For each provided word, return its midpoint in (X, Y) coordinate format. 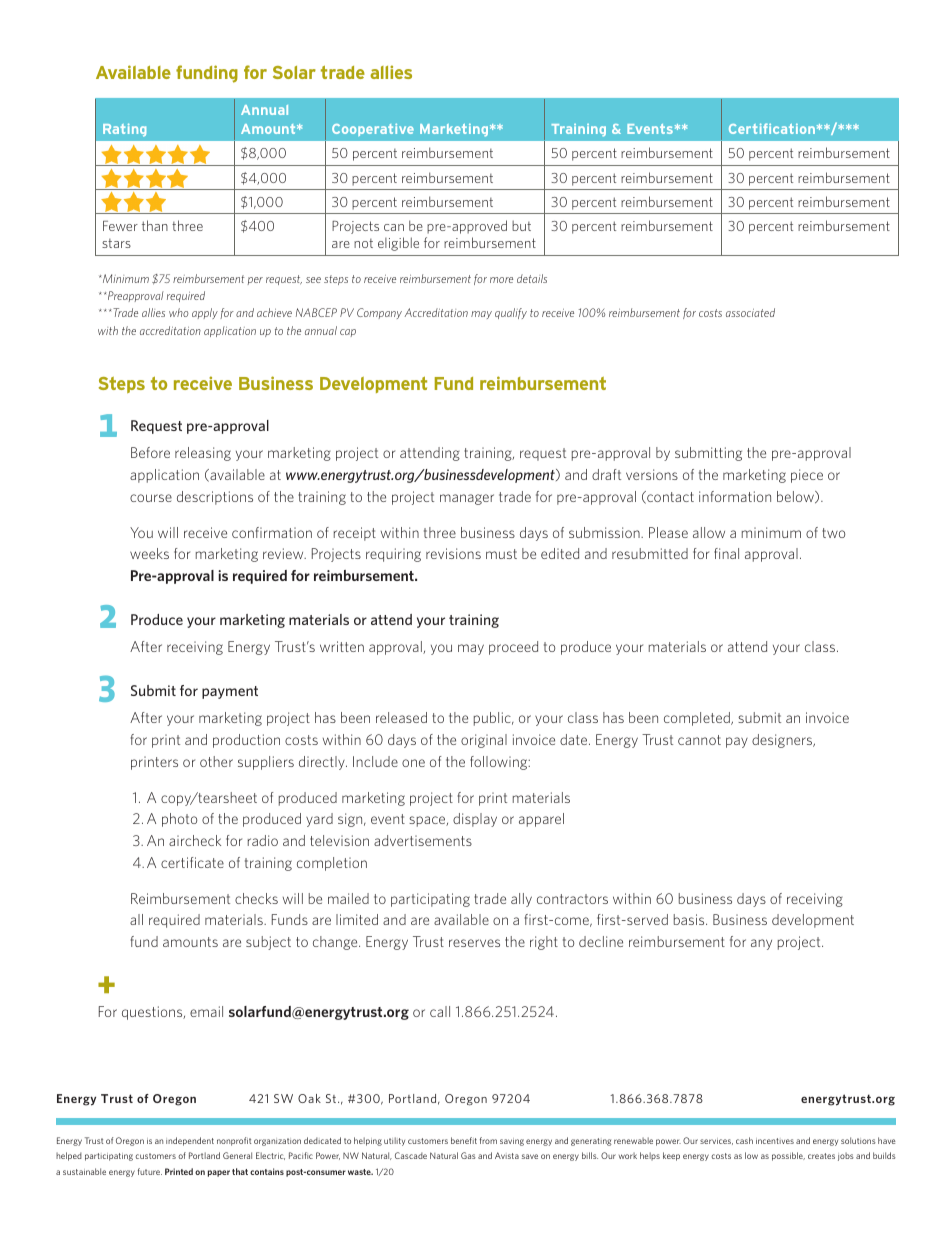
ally (521, 900)
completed (698, 719)
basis (690, 919)
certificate (192, 862)
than (155, 225)
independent (190, 1141)
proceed (513, 648)
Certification (772, 128)
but (521, 225)
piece (807, 476)
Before (150, 452)
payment (230, 692)
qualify (511, 313)
